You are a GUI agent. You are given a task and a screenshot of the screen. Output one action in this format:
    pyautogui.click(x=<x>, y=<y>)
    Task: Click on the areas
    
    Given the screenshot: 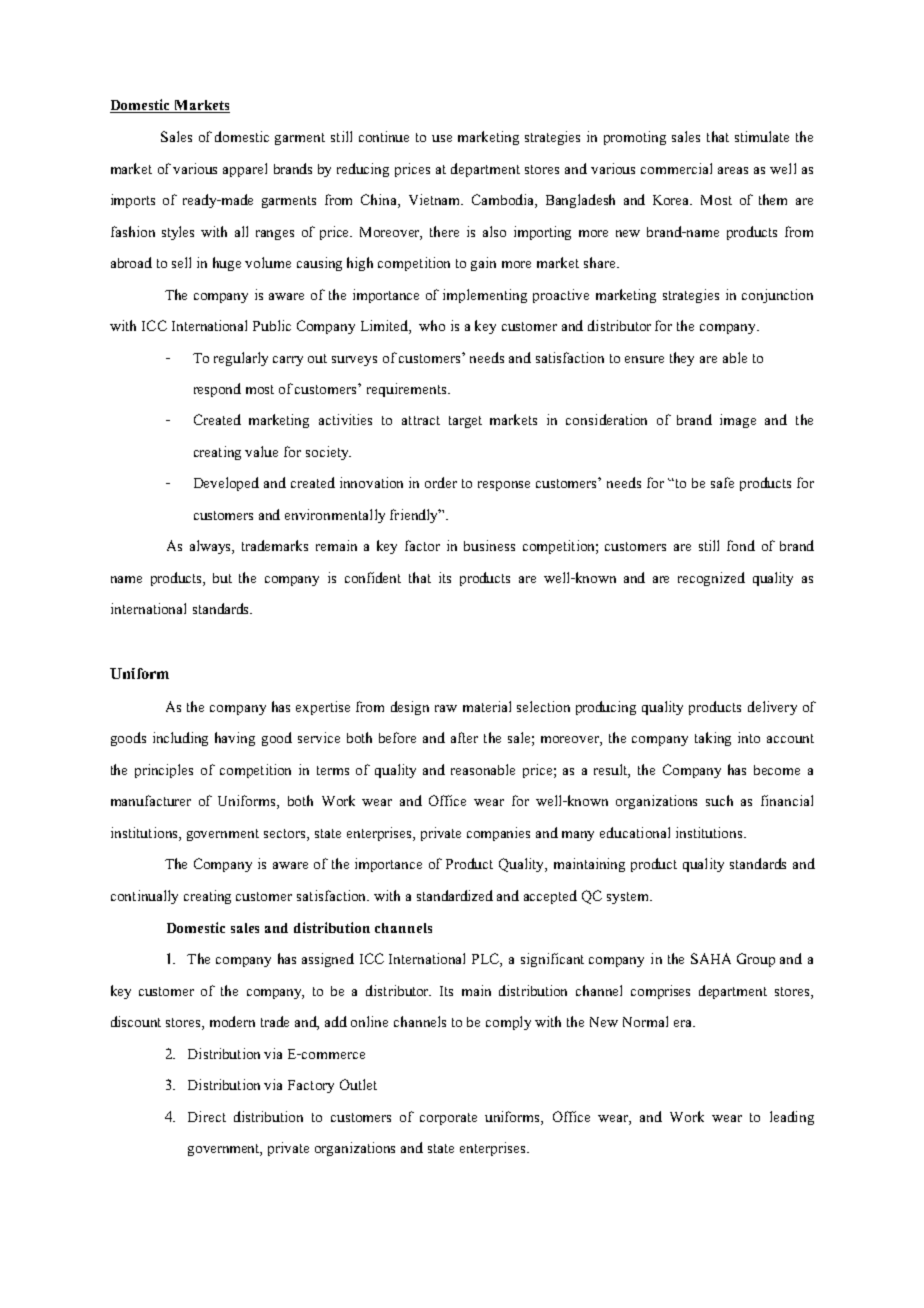 What is the action you would take?
    pyautogui.click(x=733, y=170)
